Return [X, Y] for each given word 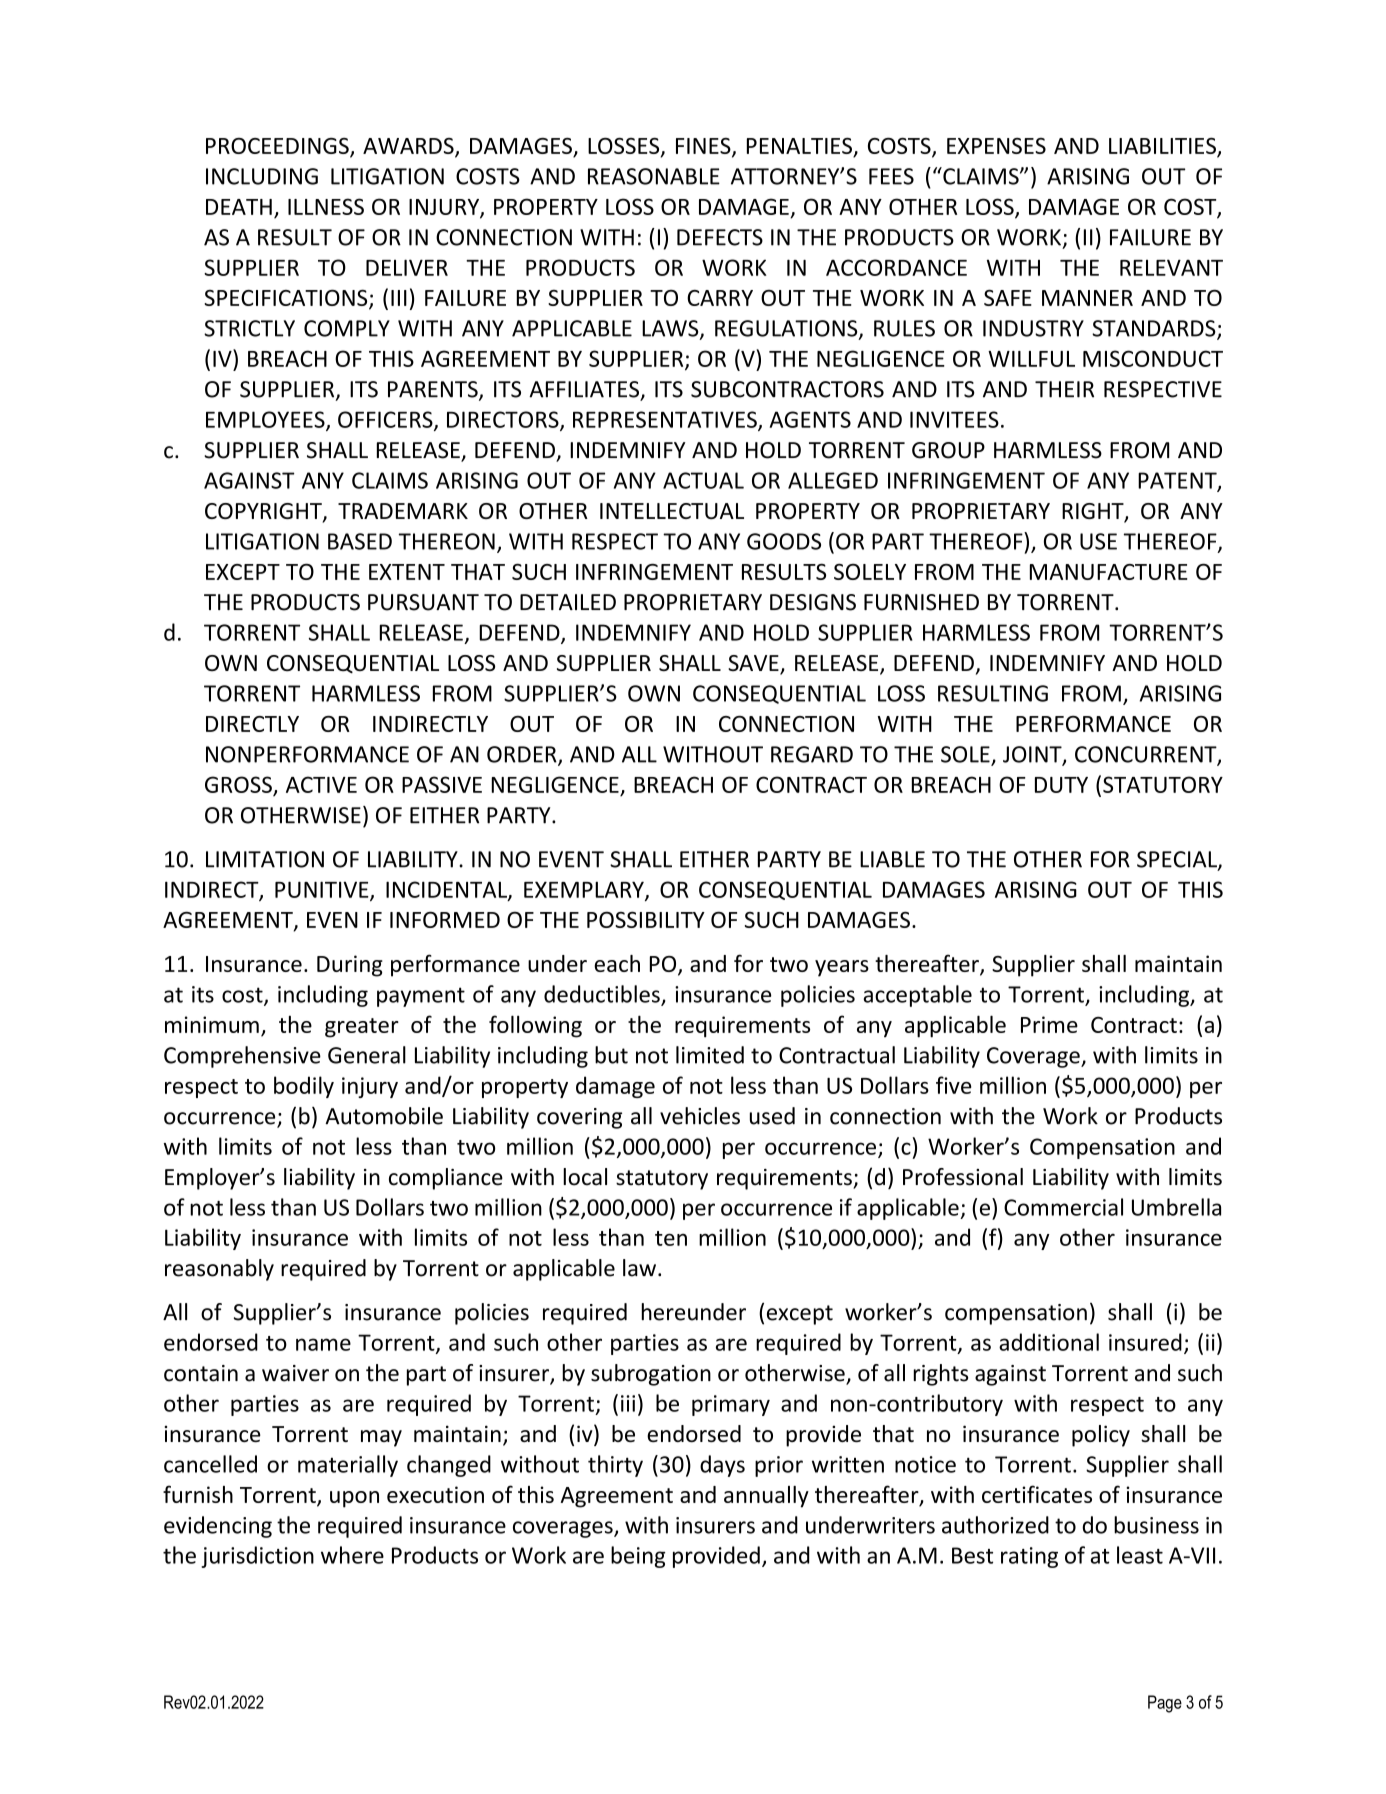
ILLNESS [326, 206]
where [352, 1555]
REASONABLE [654, 176]
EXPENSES [996, 146]
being [638, 1557]
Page [1165, 1704]
